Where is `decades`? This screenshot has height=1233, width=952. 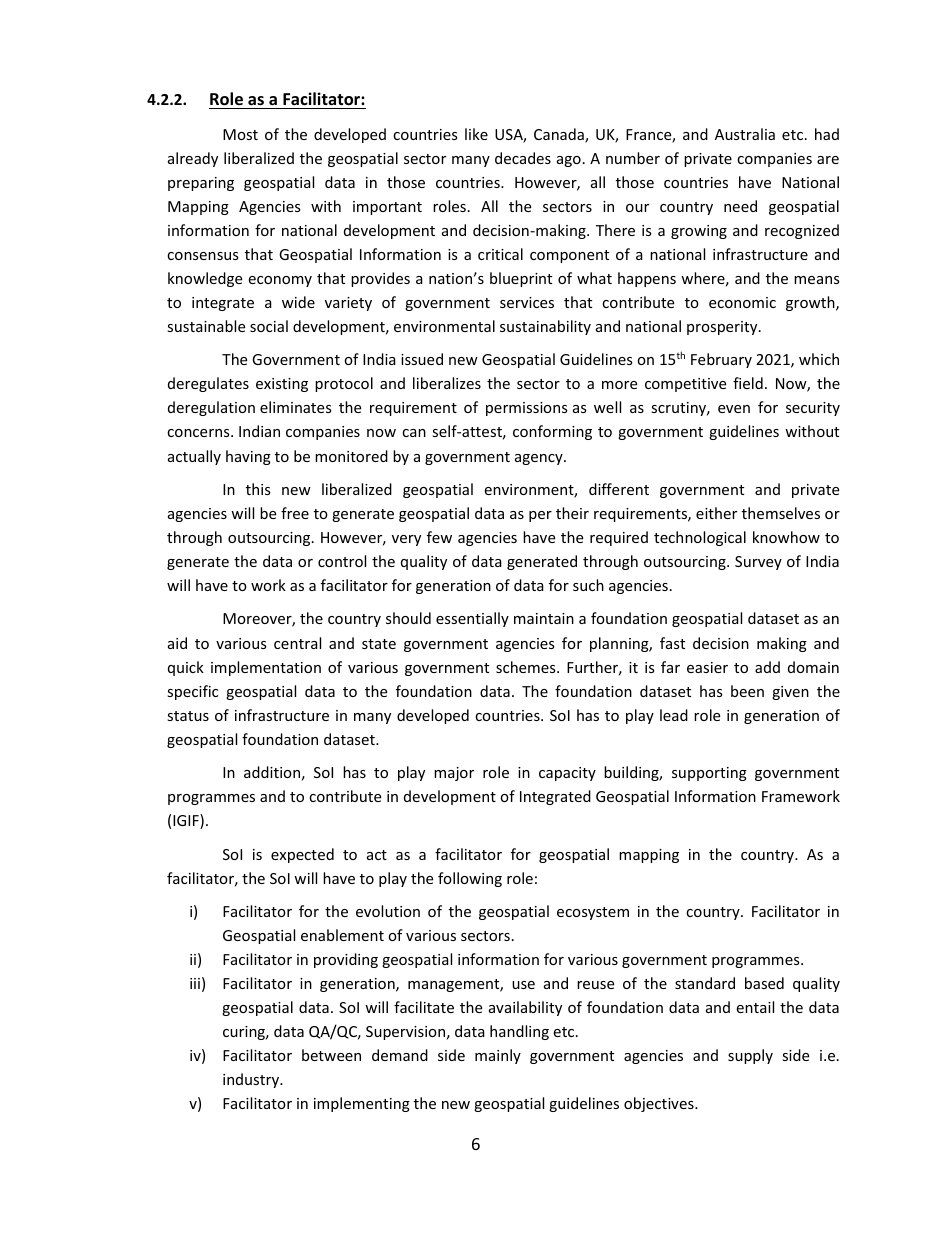 decades is located at coordinates (523, 158).
